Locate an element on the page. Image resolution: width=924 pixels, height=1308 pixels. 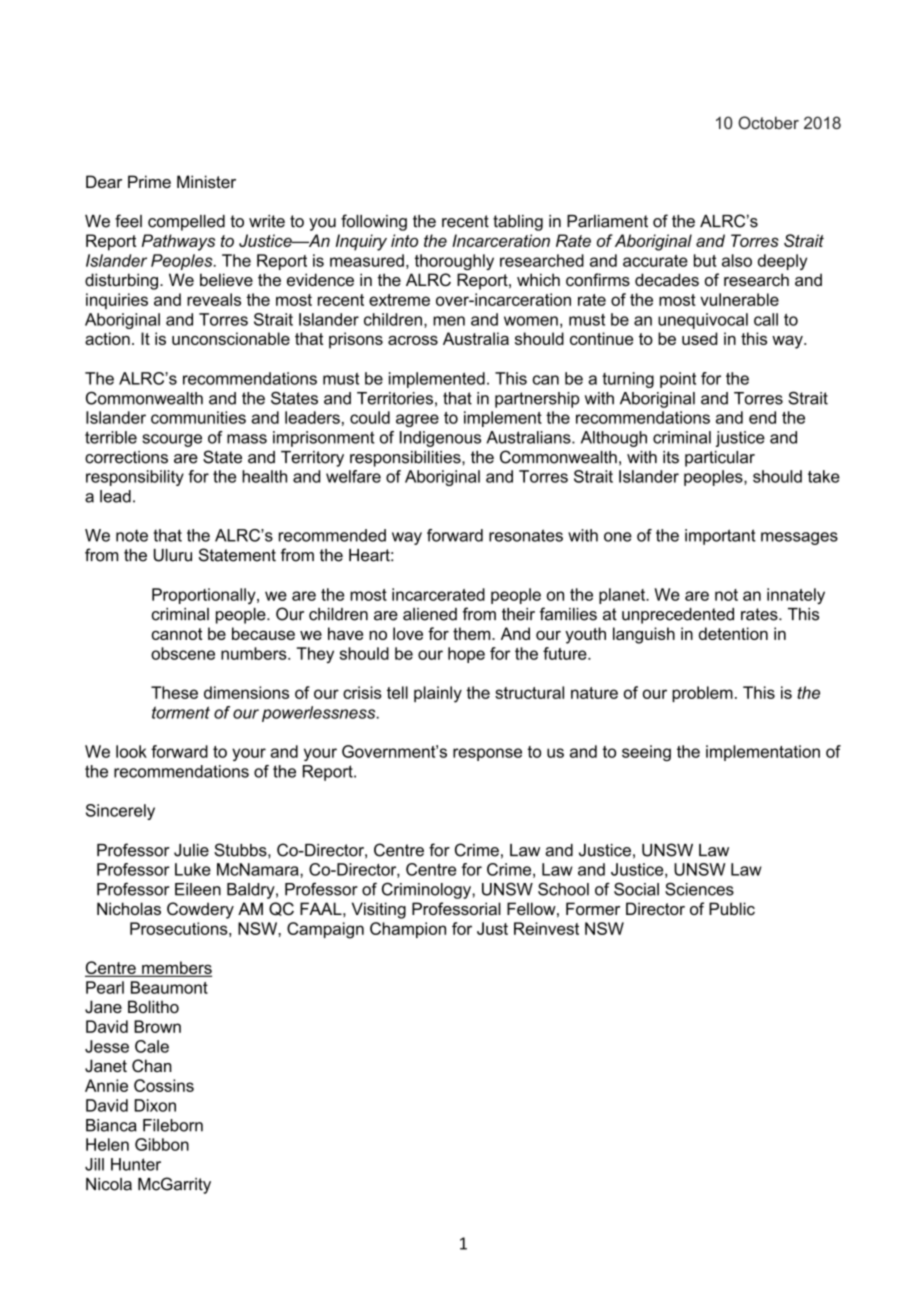
resonates is located at coordinates (526, 535).
